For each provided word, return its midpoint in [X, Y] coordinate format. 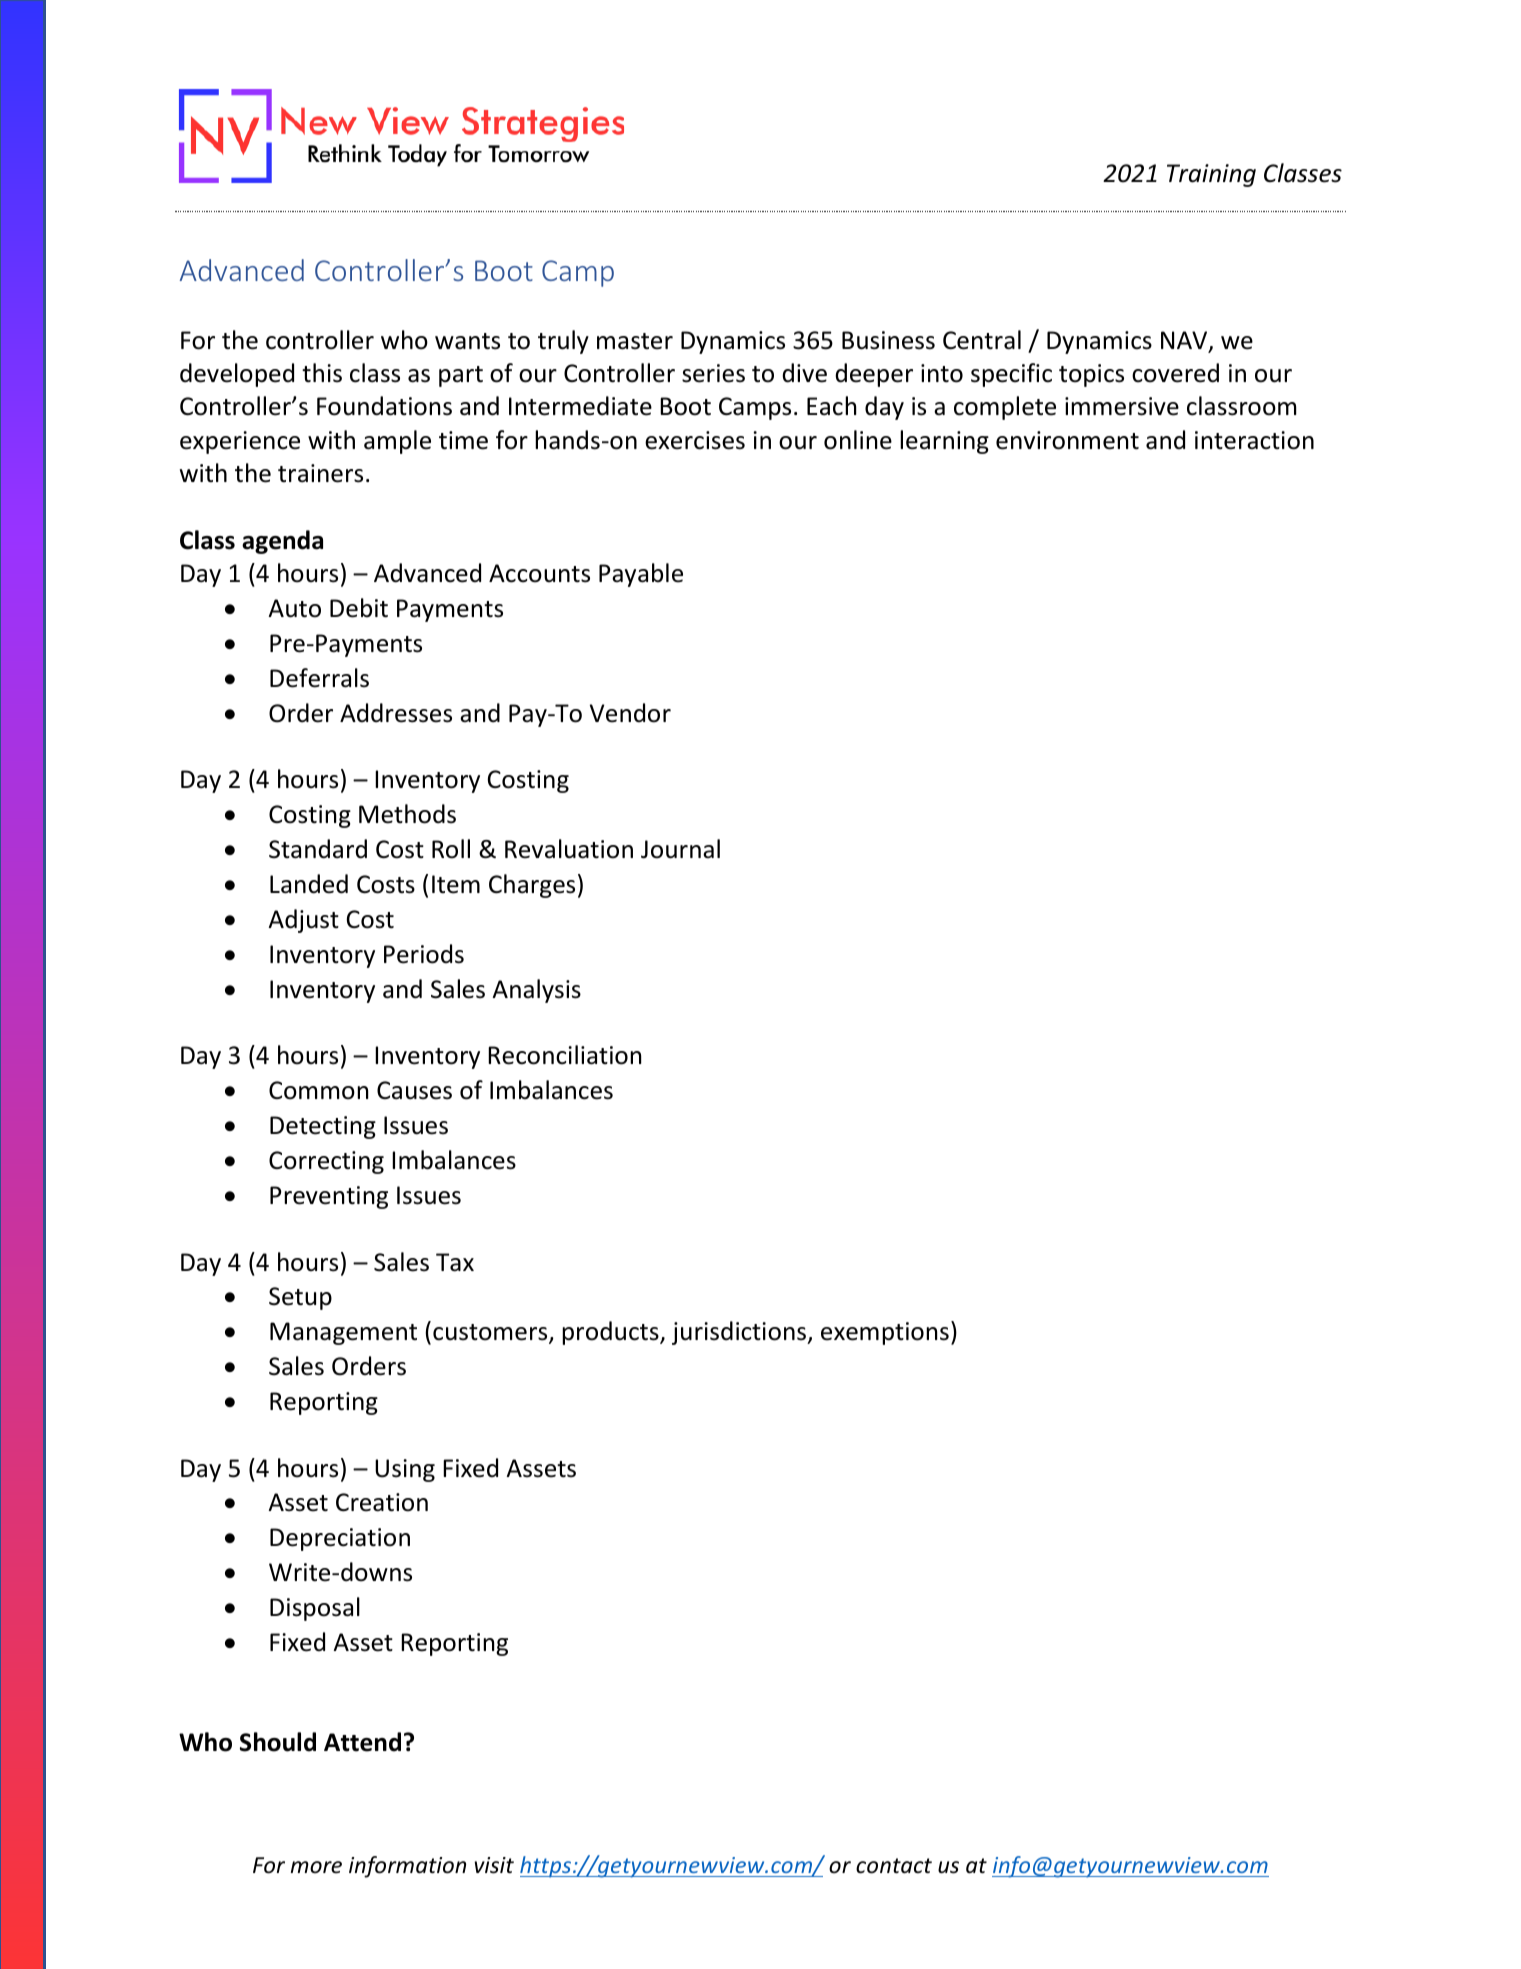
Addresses [396, 713]
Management [343, 1333]
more [316, 1867]
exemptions [885, 1333]
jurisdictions [740, 1333]
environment [1067, 440]
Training [1211, 175]
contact [894, 1866]
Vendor [630, 713]
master [635, 341]
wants [467, 341]
